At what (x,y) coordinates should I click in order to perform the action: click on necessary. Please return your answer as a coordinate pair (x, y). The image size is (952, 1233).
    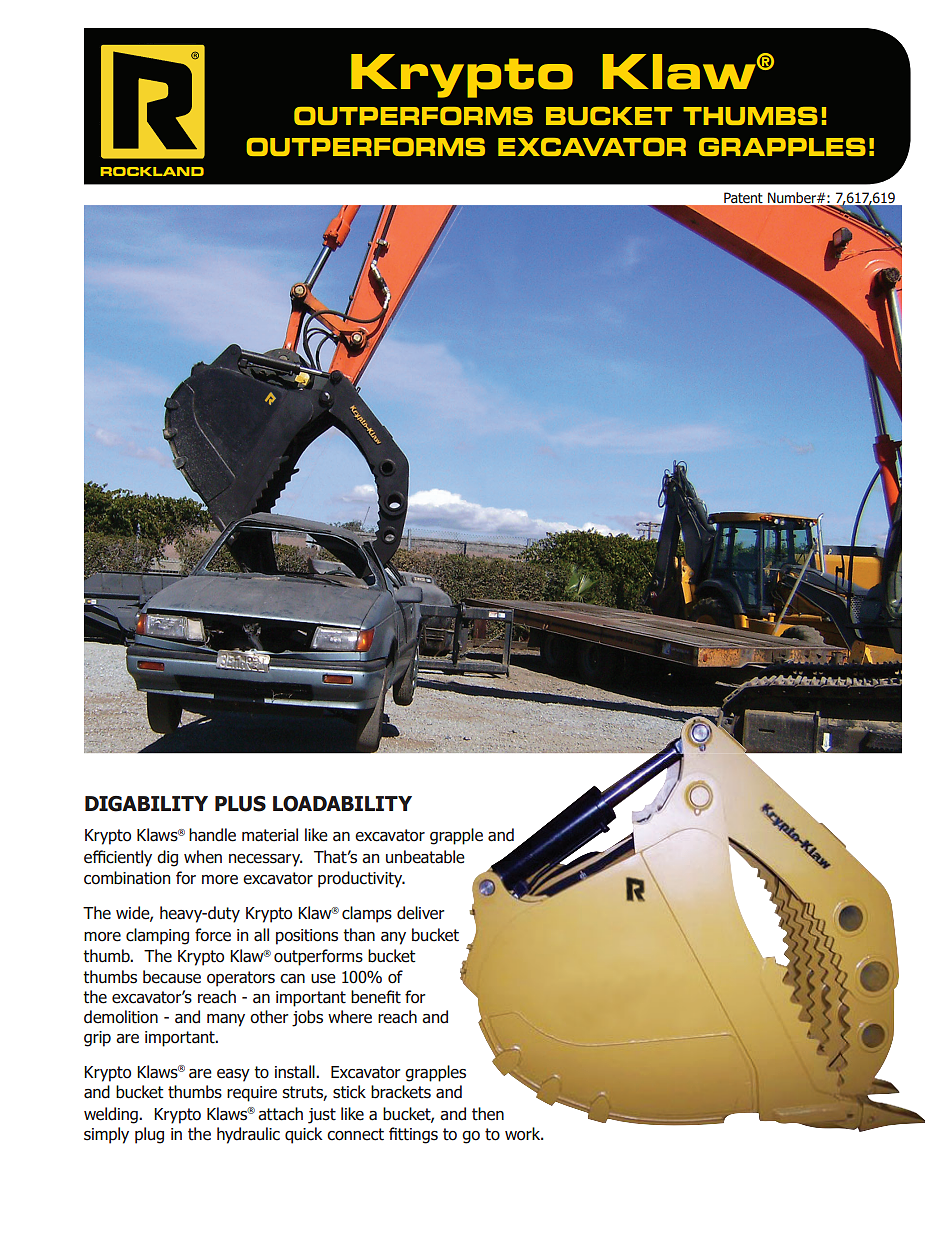
    Looking at the image, I should click on (265, 860).
